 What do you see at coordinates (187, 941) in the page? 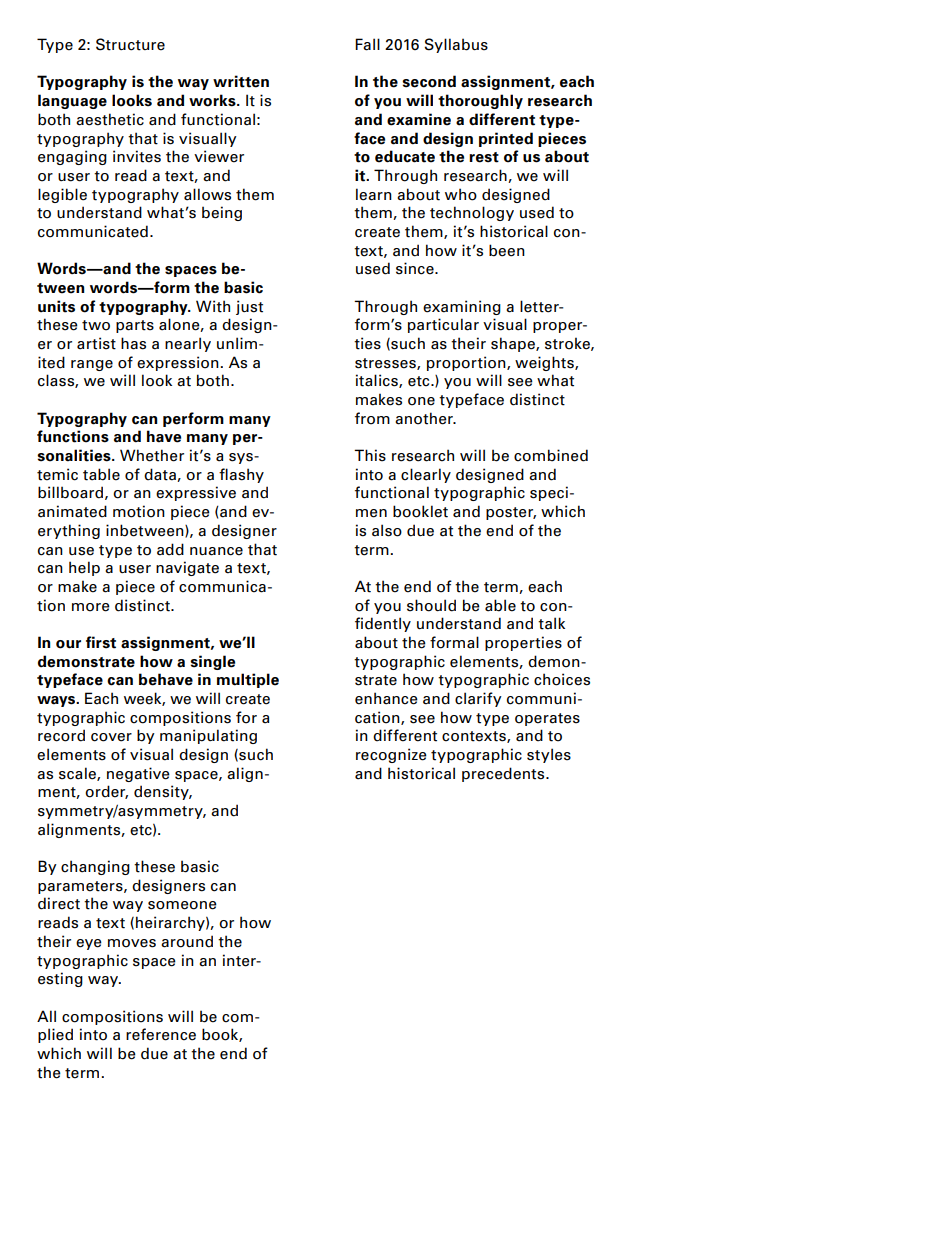
I see `around` at bounding box center [187, 941].
